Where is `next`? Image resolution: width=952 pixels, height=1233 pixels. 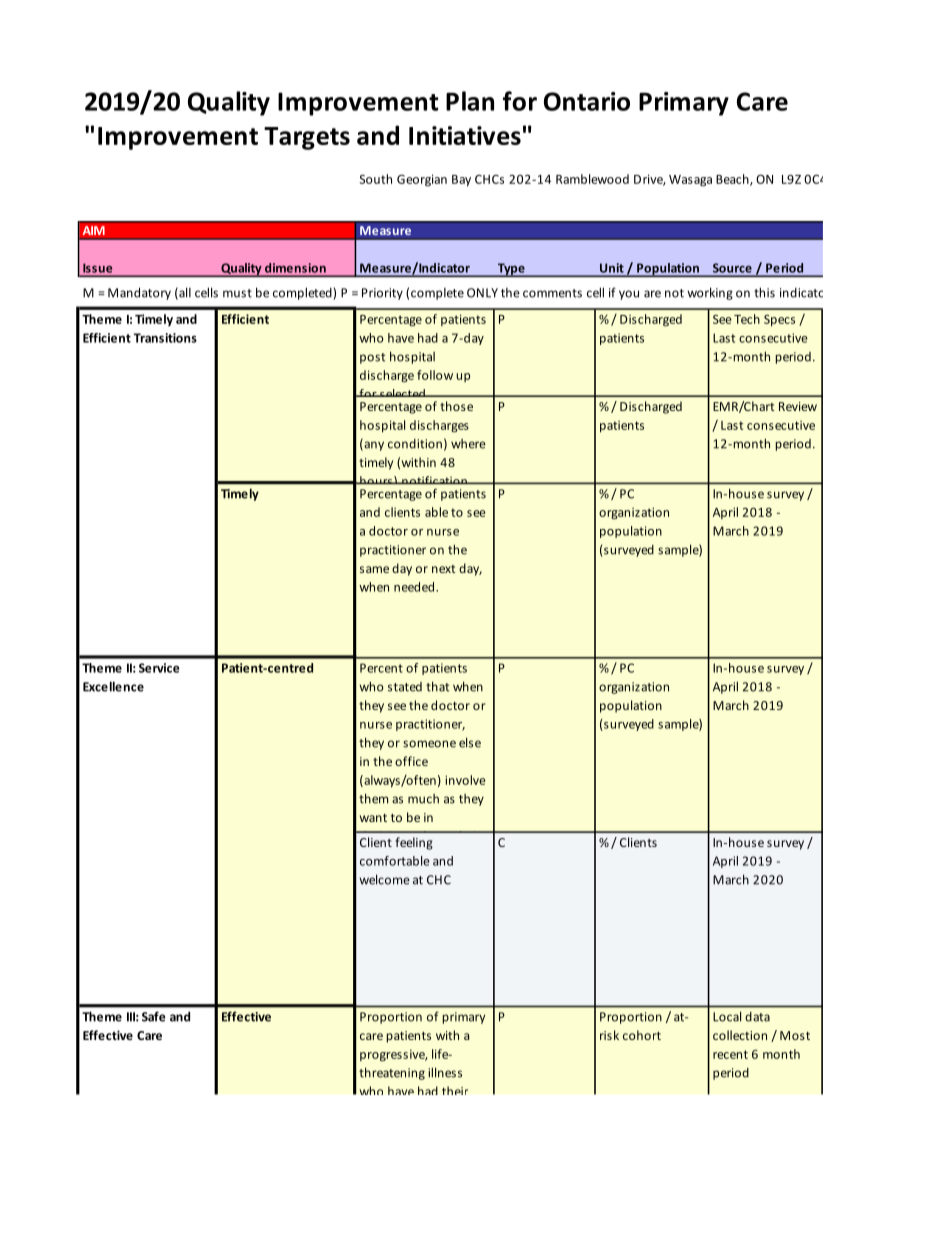 next is located at coordinates (443, 569).
